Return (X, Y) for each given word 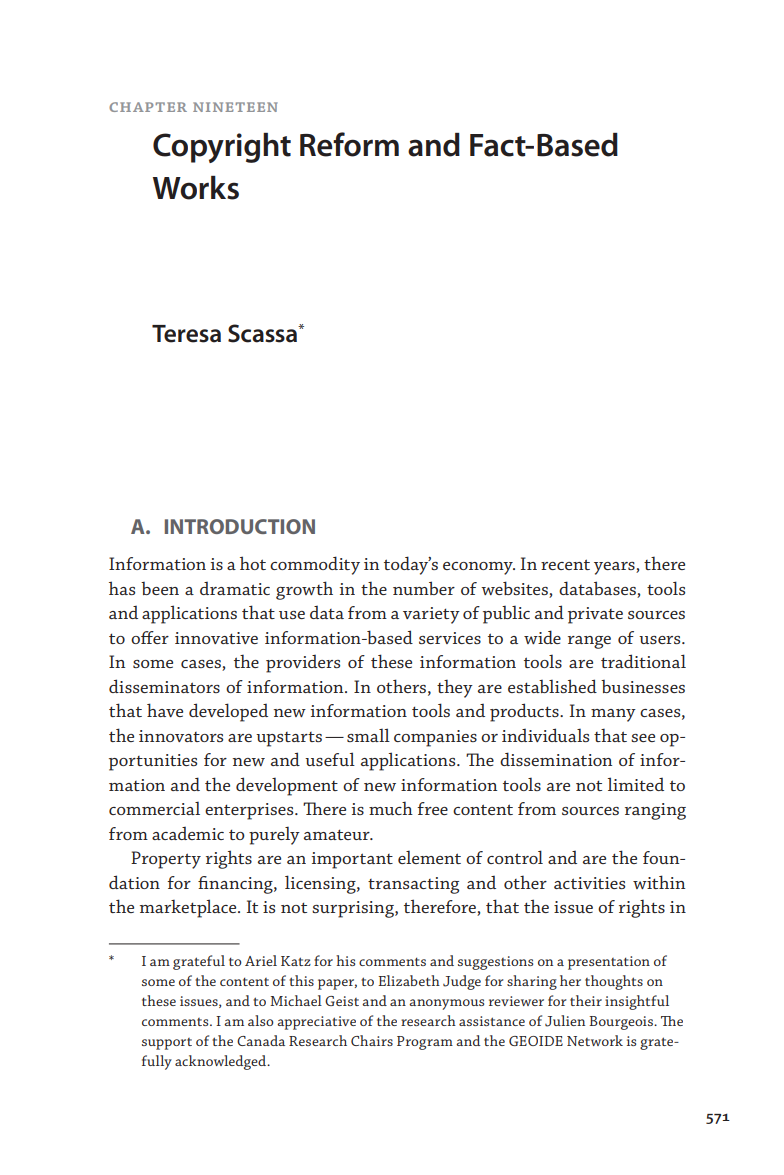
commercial (154, 808)
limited (636, 784)
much (391, 808)
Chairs (372, 1040)
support (167, 1044)
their (586, 1000)
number (424, 588)
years (615, 568)
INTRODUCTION (240, 526)
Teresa (186, 334)
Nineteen (235, 107)
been (160, 588)
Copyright (222, 148)
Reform (349, 144)
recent (565, 564)
